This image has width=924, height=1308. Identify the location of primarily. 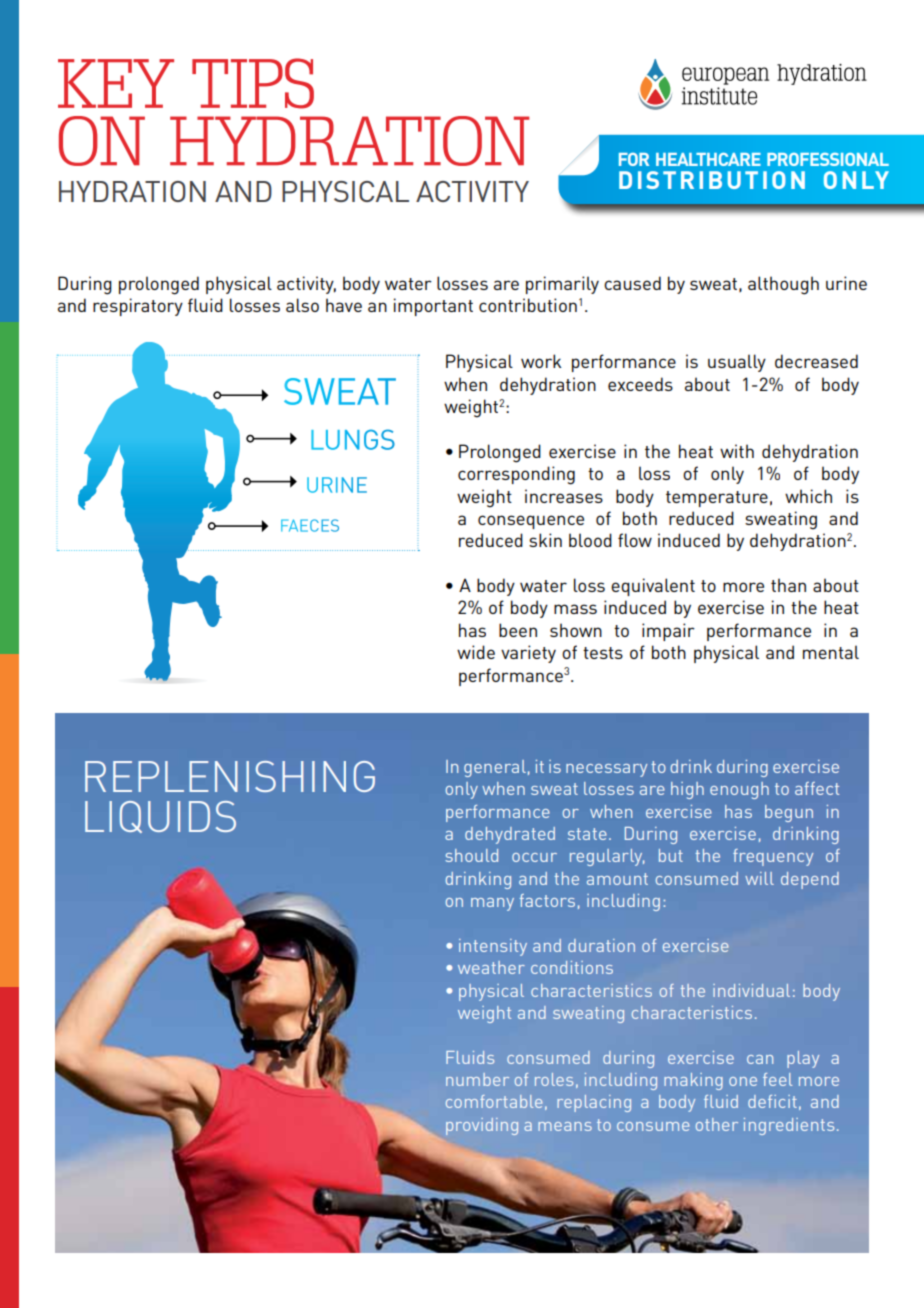
(562, 285).
